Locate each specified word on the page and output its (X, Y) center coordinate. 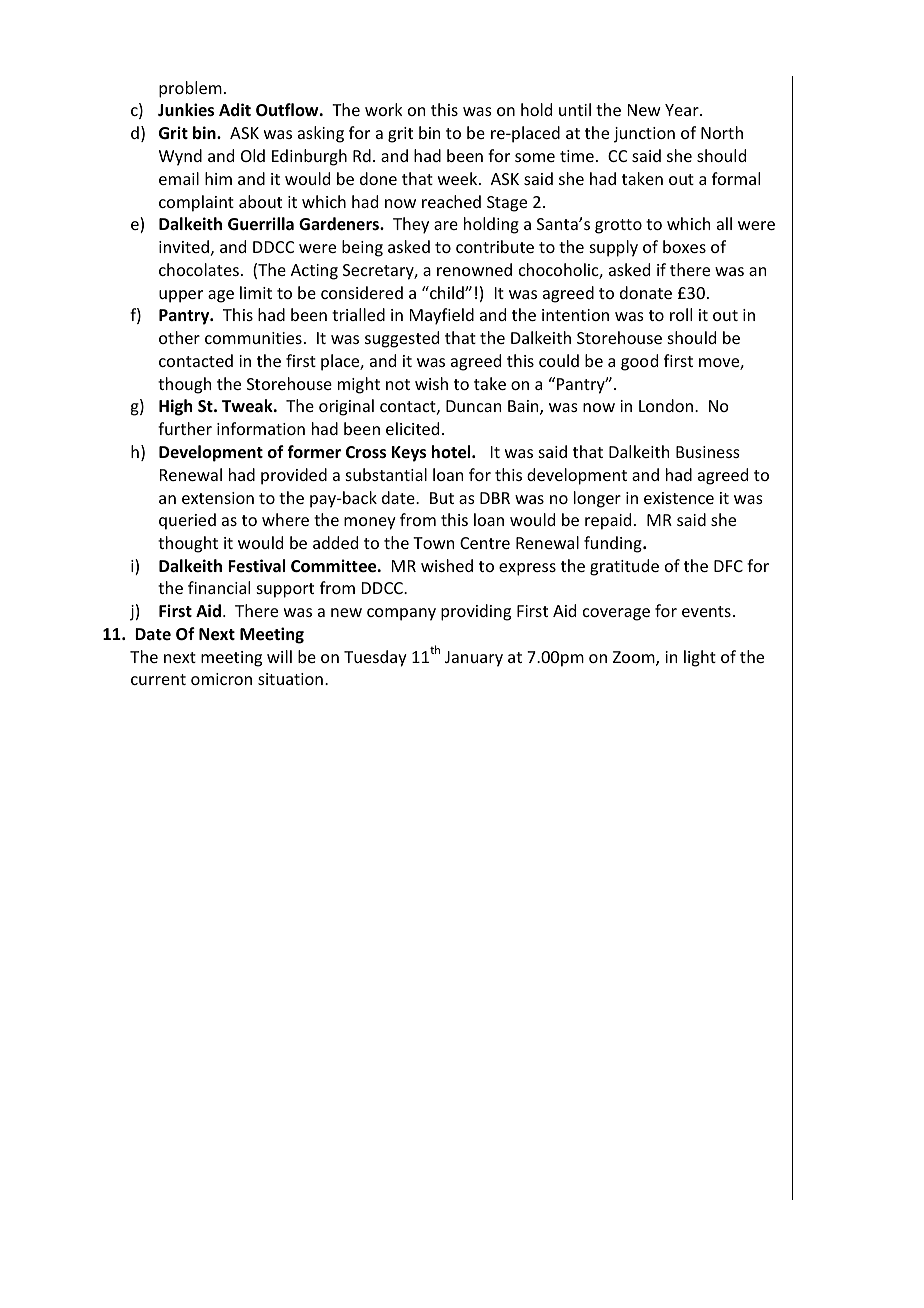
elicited (412, 428)
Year (683, 110)
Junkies (186, 110)
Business (708, 452)
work (384, 109)
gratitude (624, 567)
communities (253, 338)
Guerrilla (261, 224)
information (261, 428)
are (446, 225)
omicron (221, 679)
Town (433, 543)
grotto (618, 226)
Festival (256, 566)
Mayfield (442, 316)
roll (681, 314)
